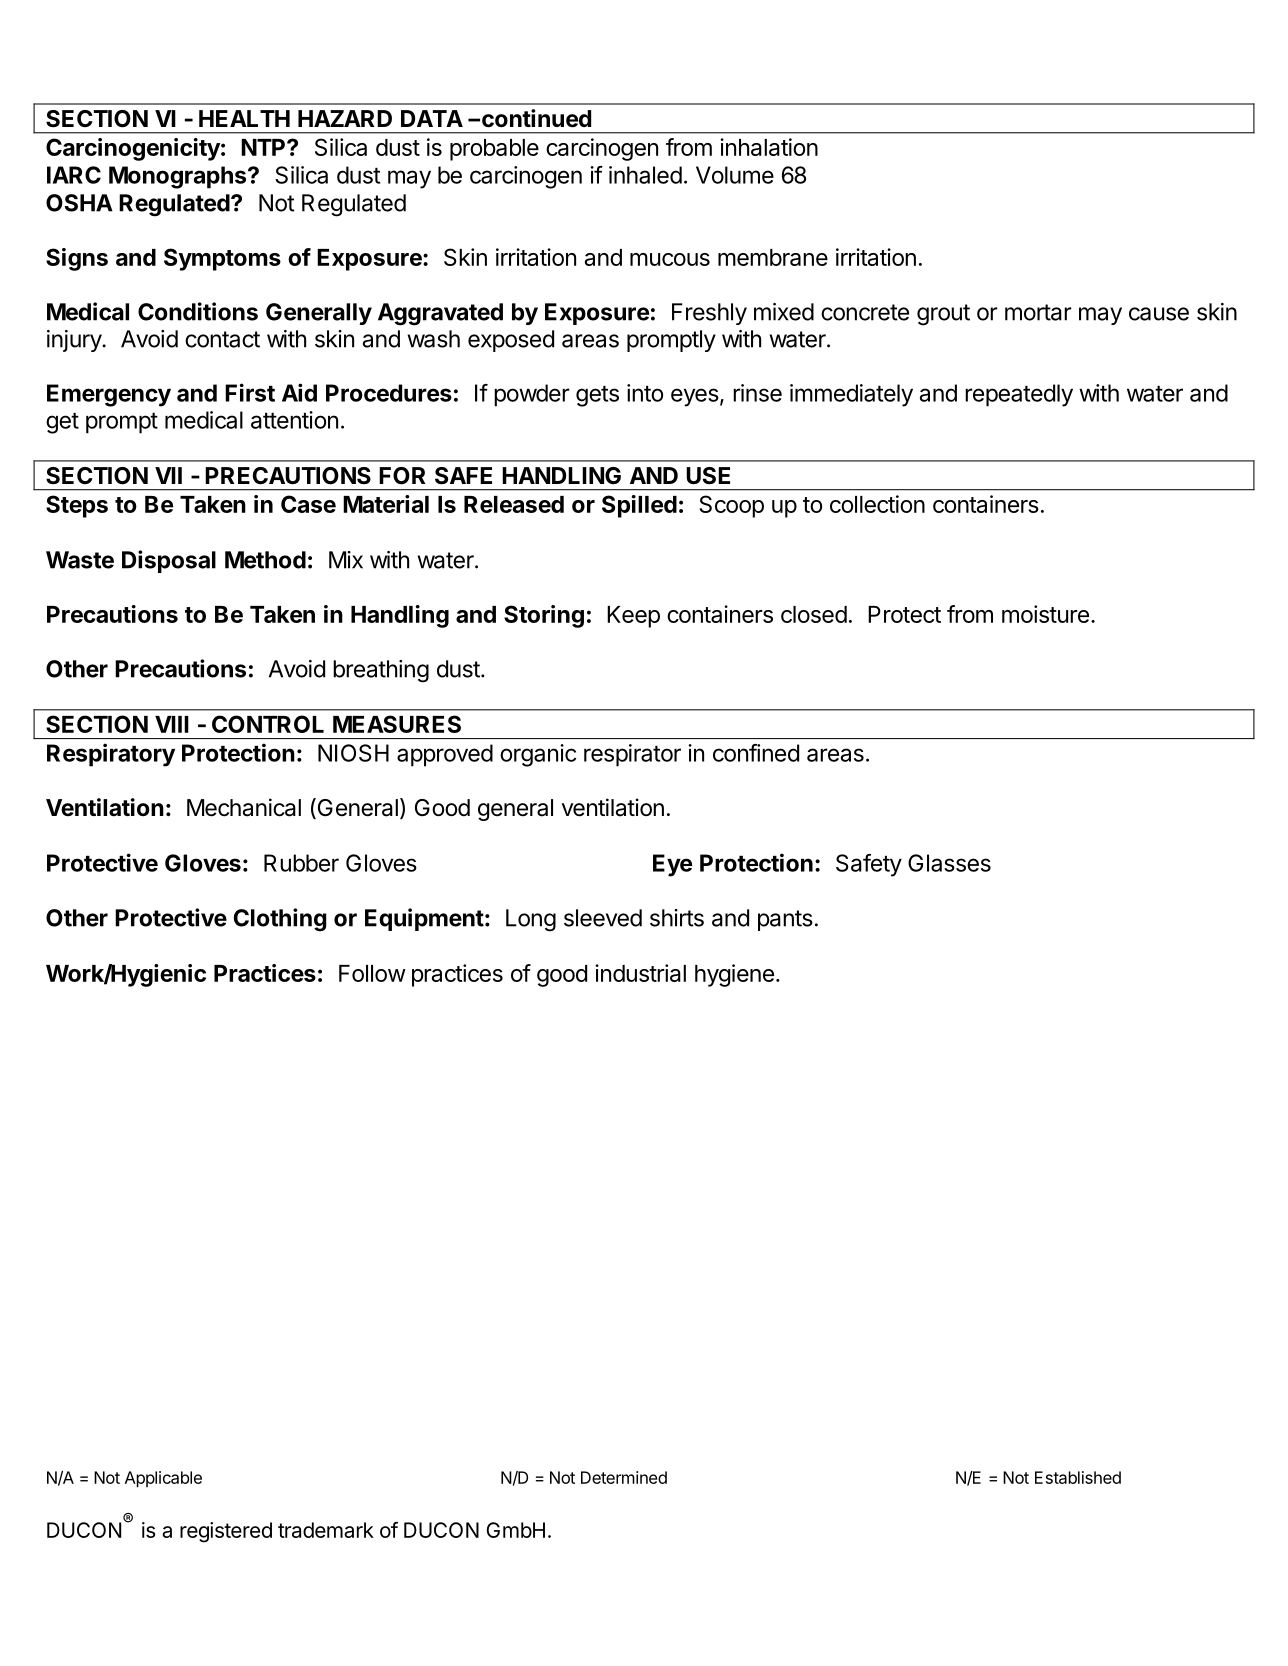 The height and width of the screenshot is (1666, 1288). I want to click on Disposal, so click(169, 561).
